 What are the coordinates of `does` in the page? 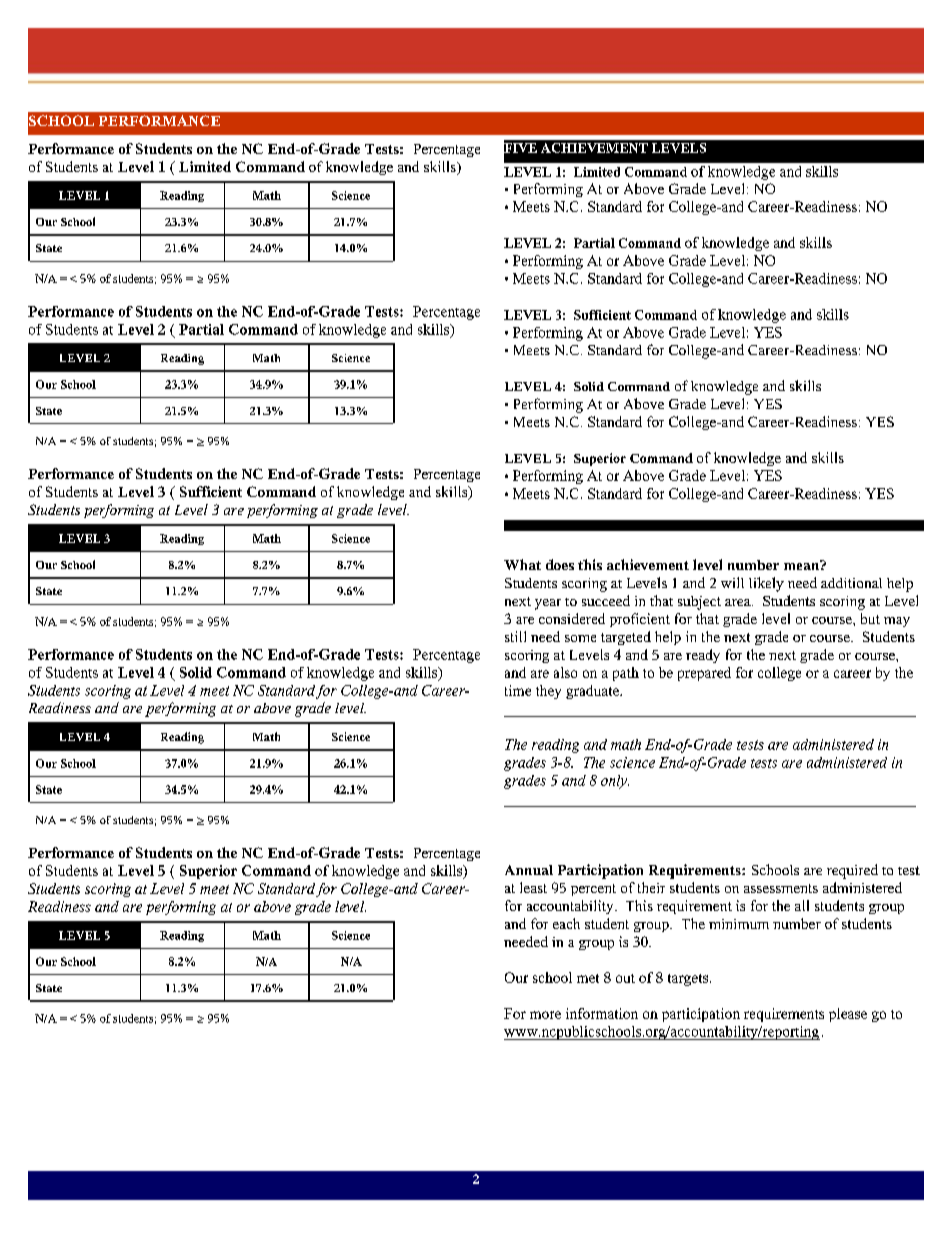 It's located at (560, 564).
